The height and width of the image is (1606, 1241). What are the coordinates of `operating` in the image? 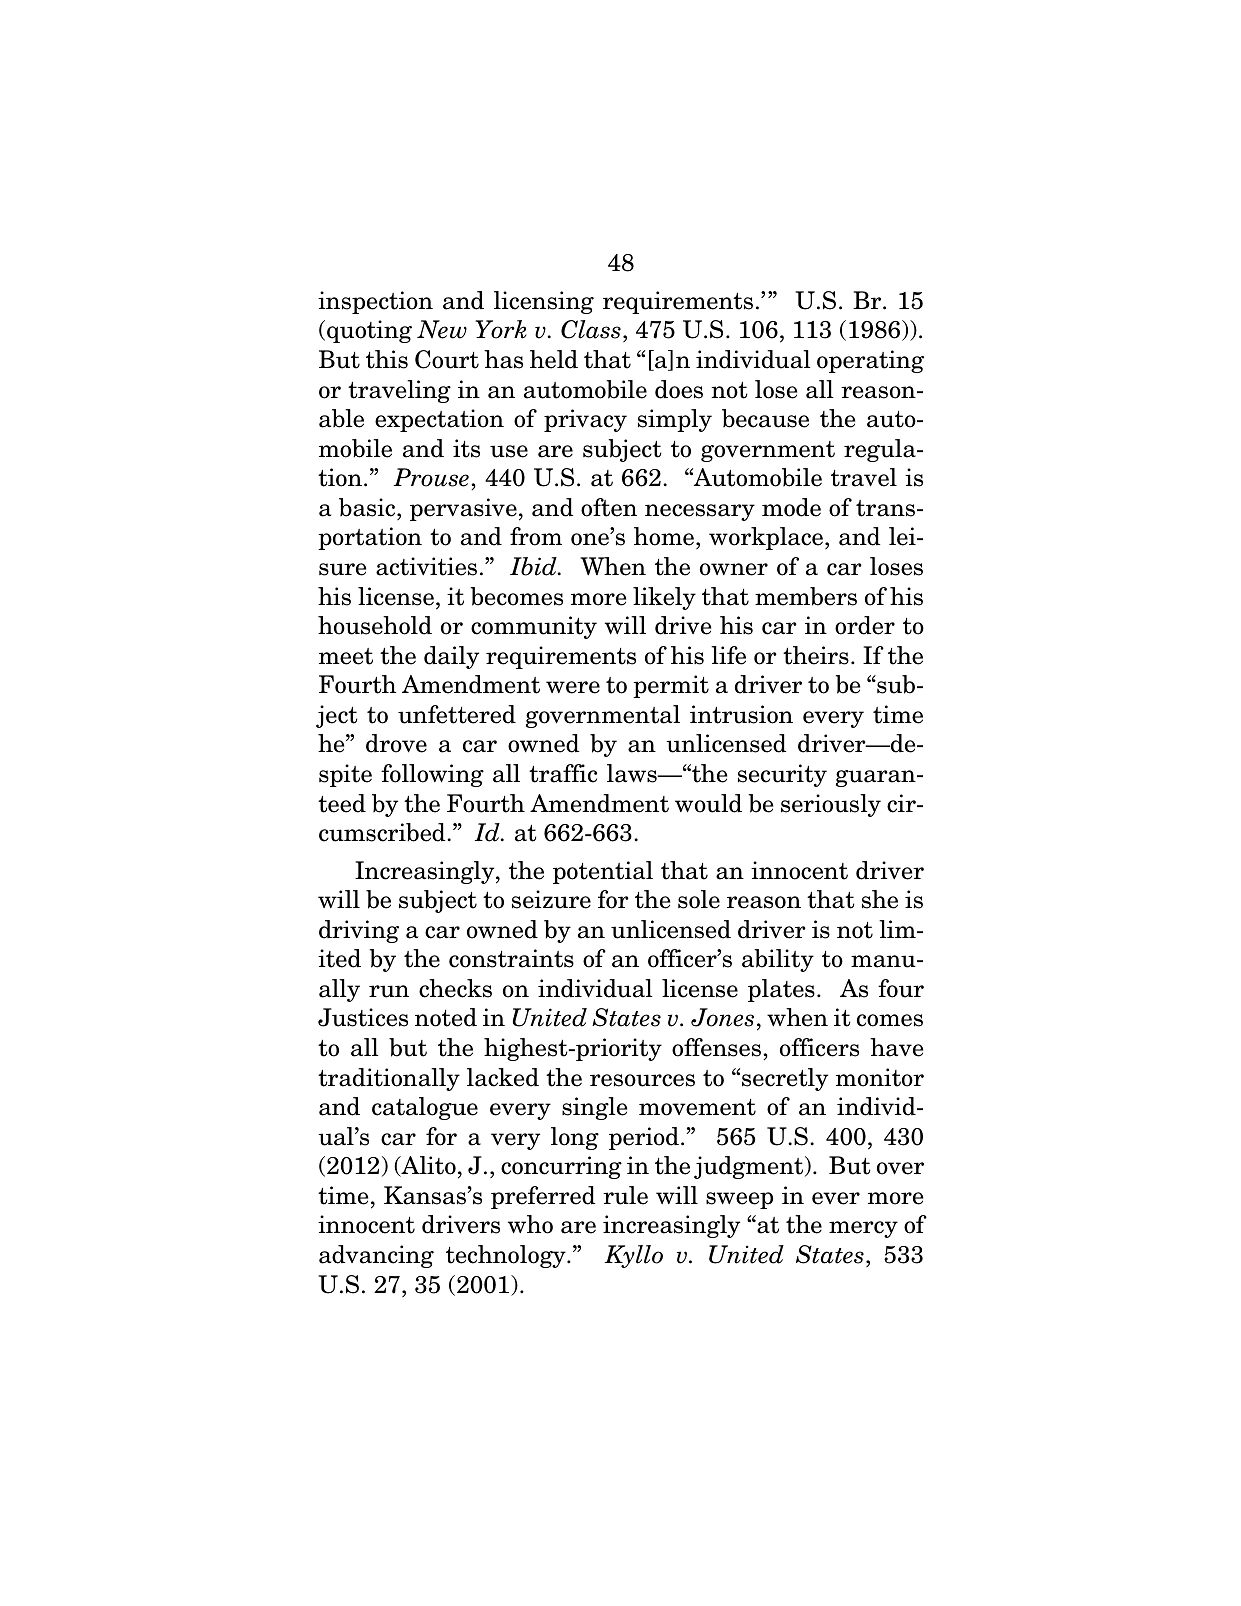 It's located at (870, 361).
